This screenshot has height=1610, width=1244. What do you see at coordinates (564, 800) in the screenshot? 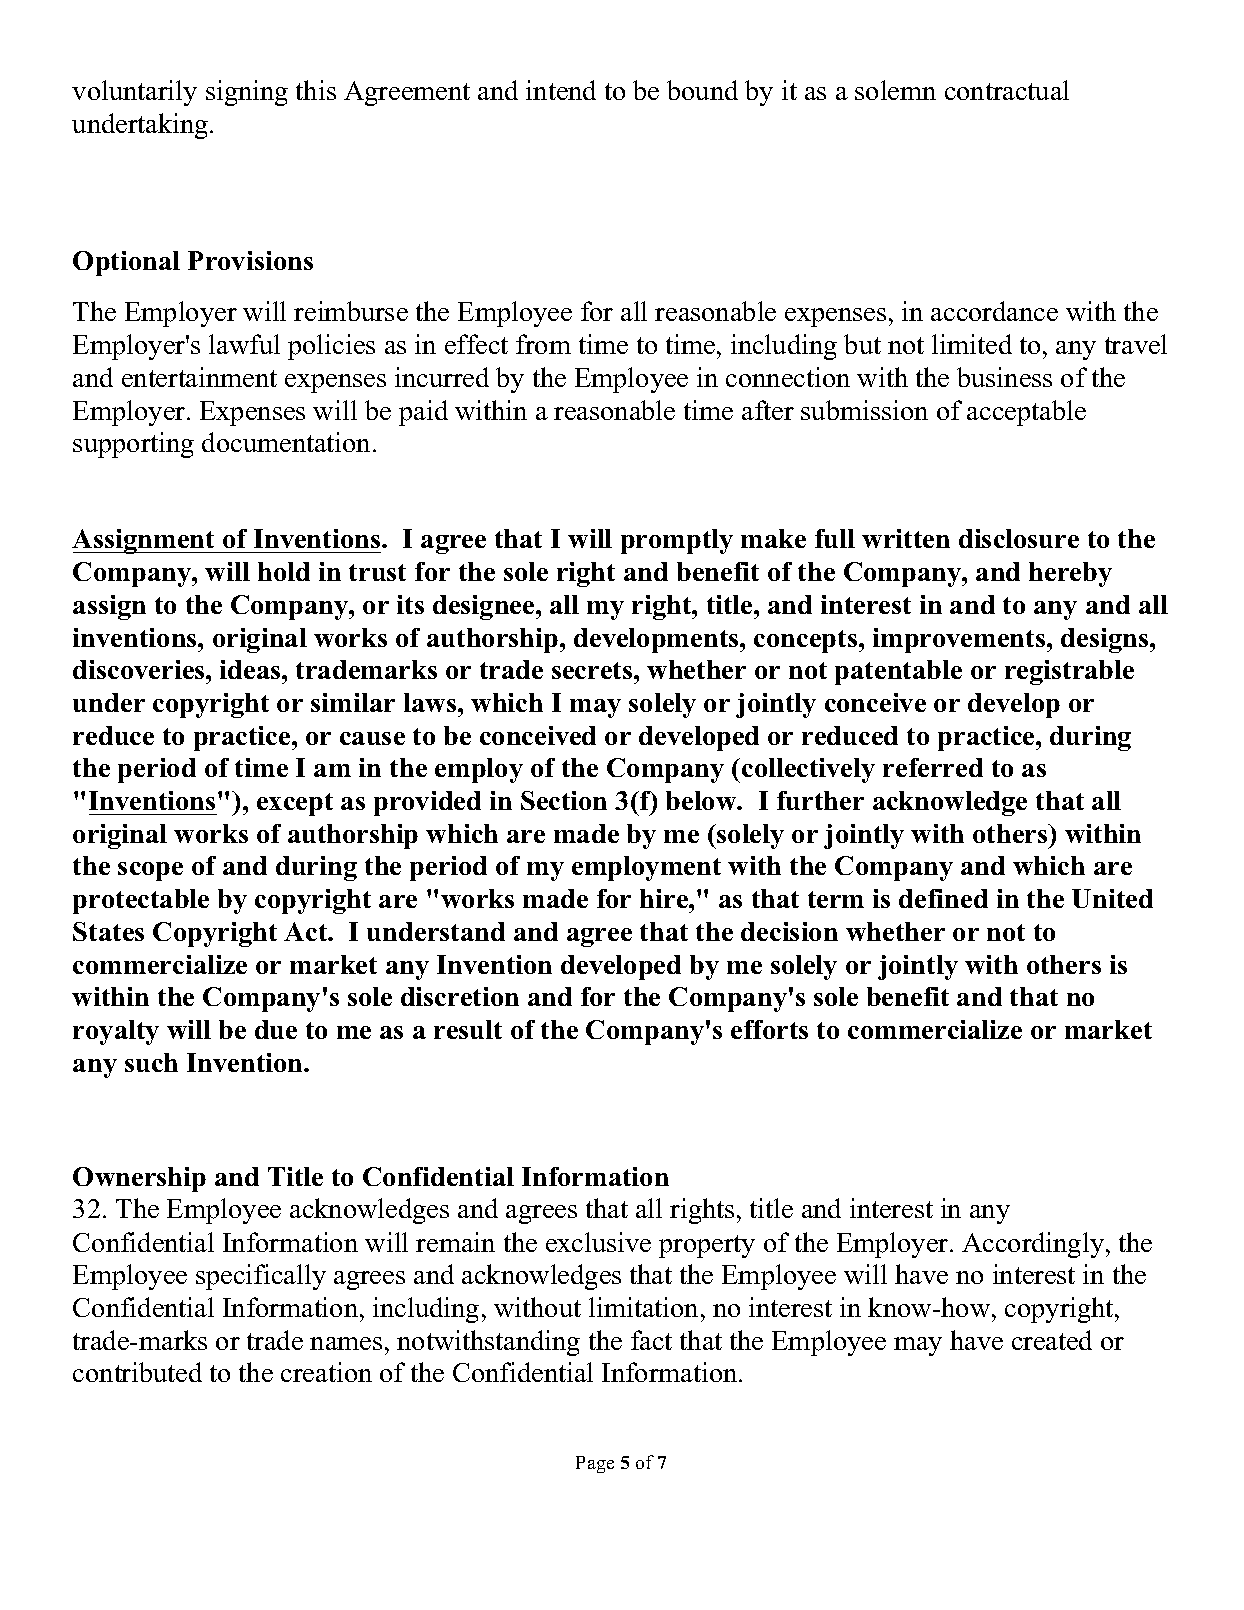
I see `Section` at bounding box center [564, 800].
